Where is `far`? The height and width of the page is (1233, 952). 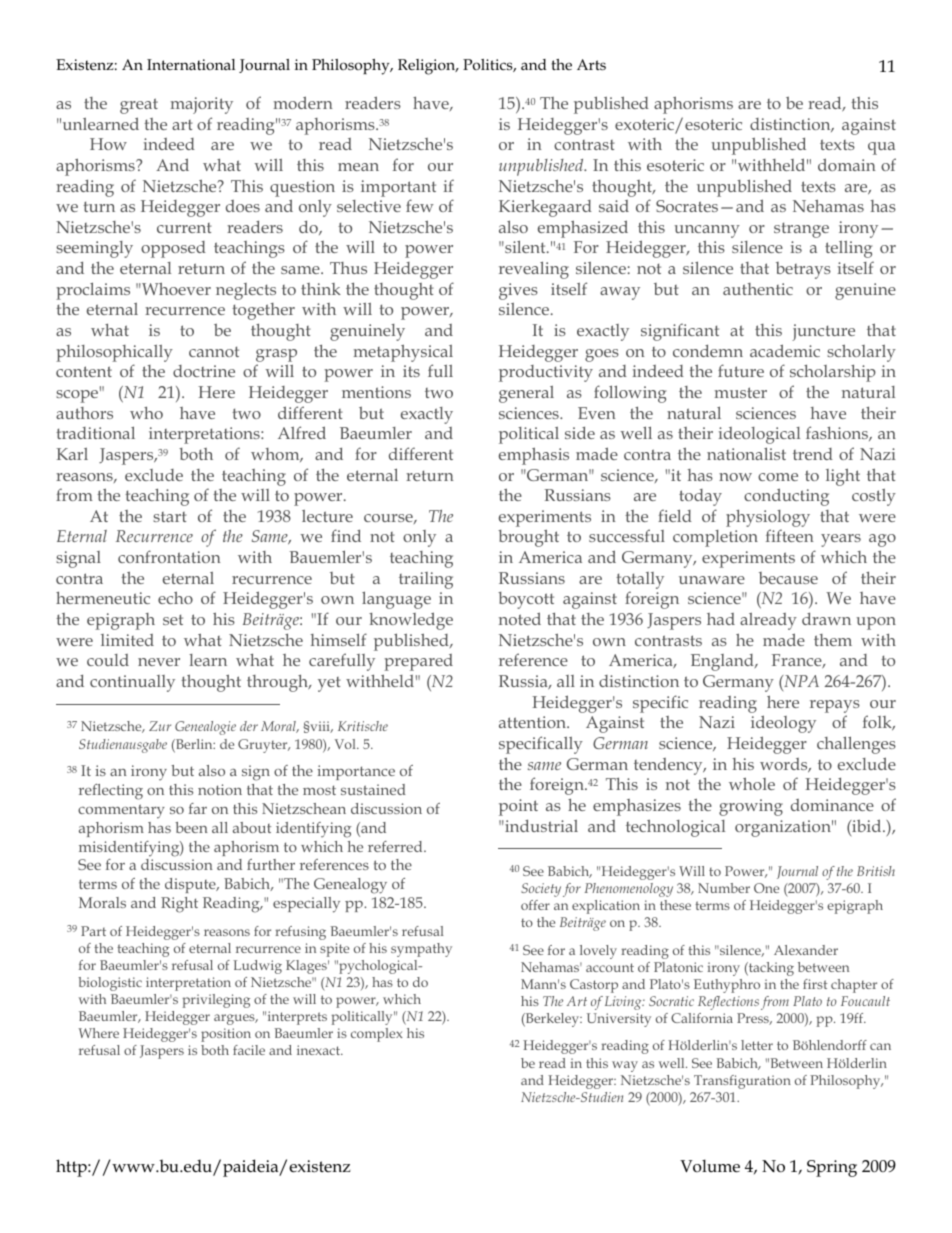
far is located at coordinates (198, 808).
